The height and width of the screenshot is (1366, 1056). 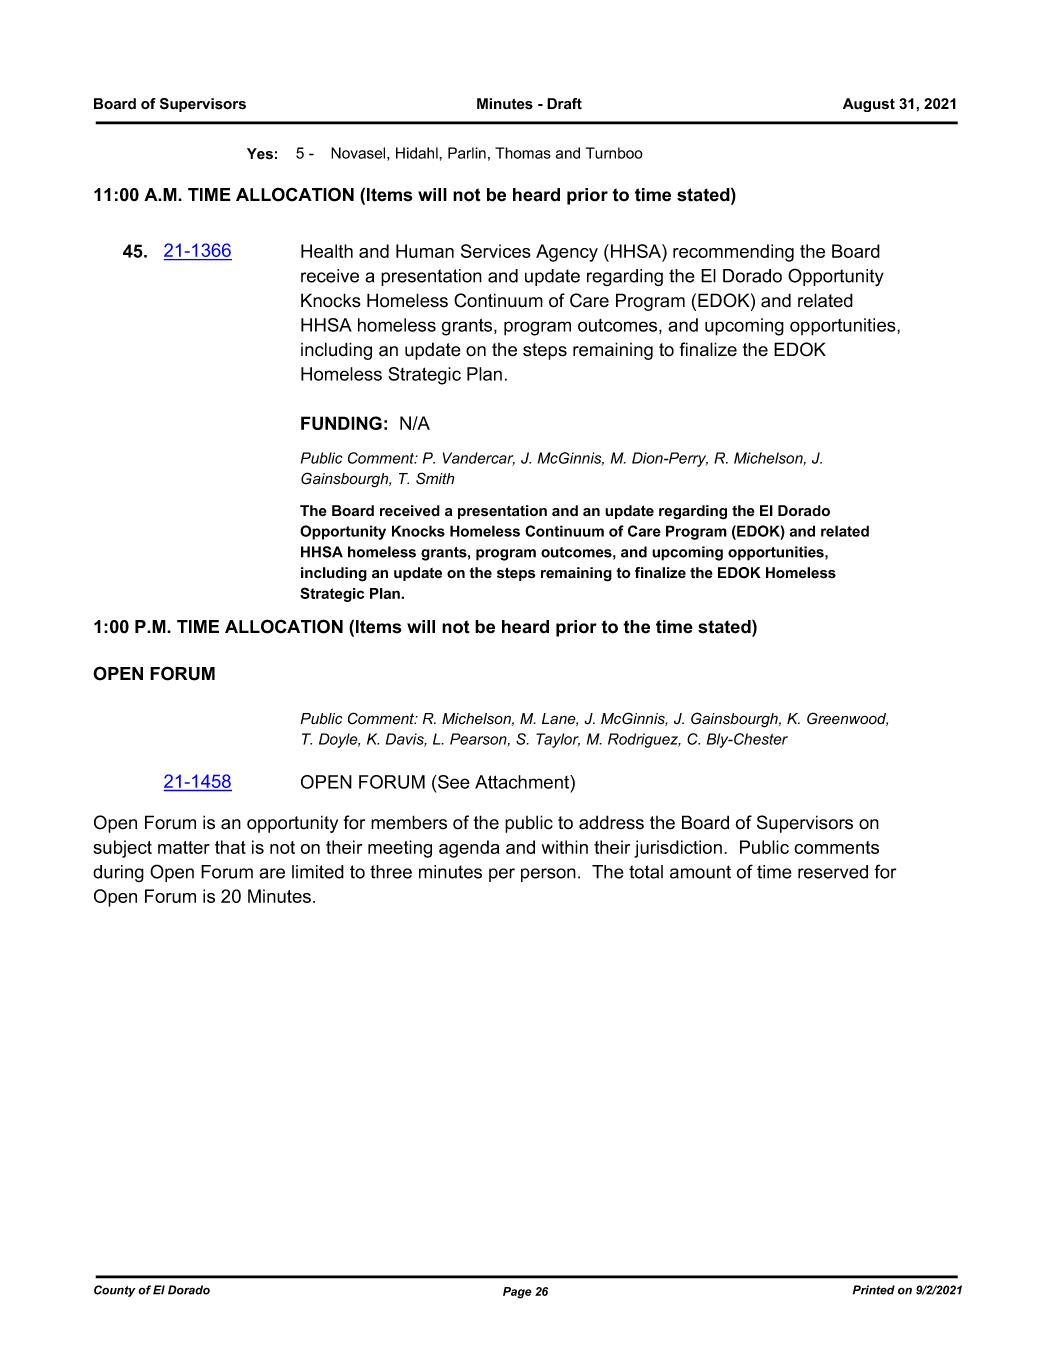 I want to click on County, so click(x=115, y=1291).
